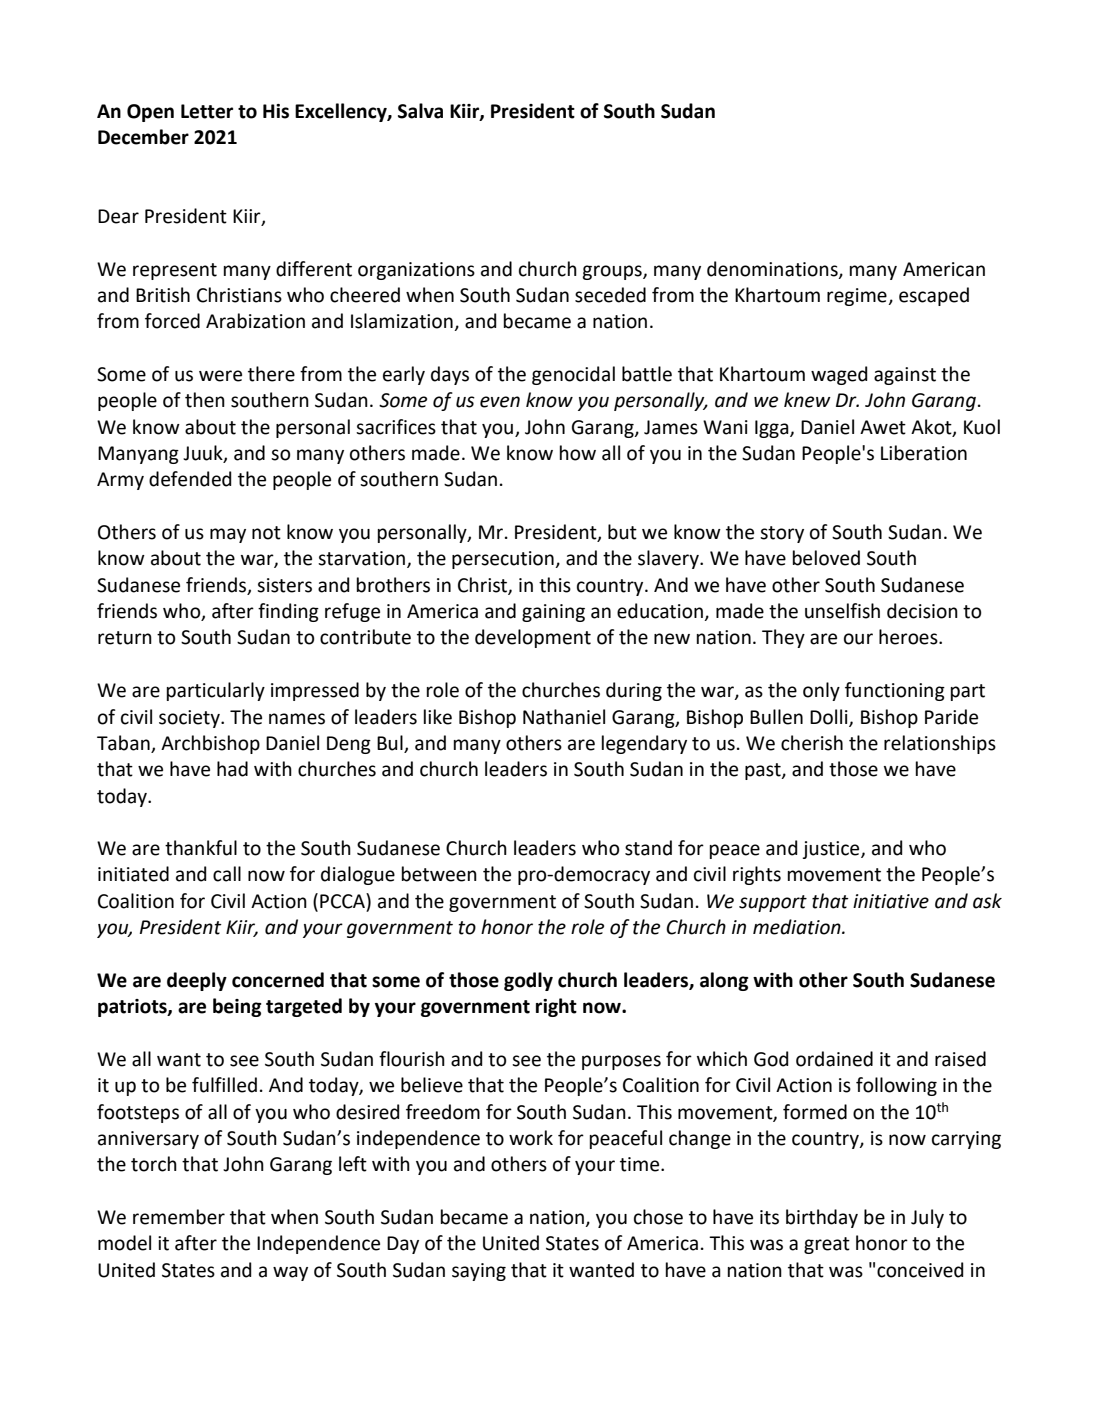 Image resolution: width=1100 pixels, height=1424 pixels. I want to click on July, so click(927, 1218).
